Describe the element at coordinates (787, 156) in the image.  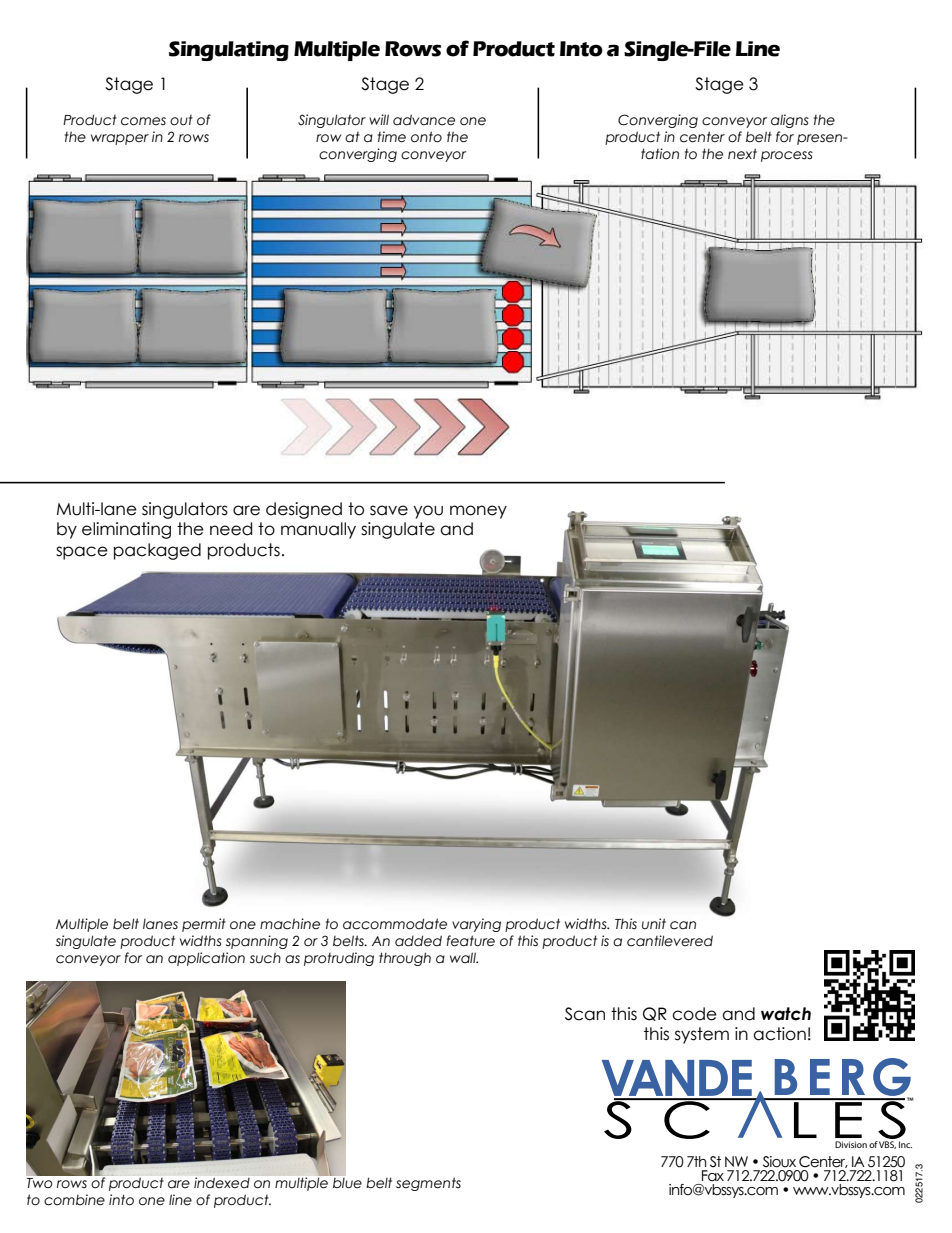
I see `process` at that location.
